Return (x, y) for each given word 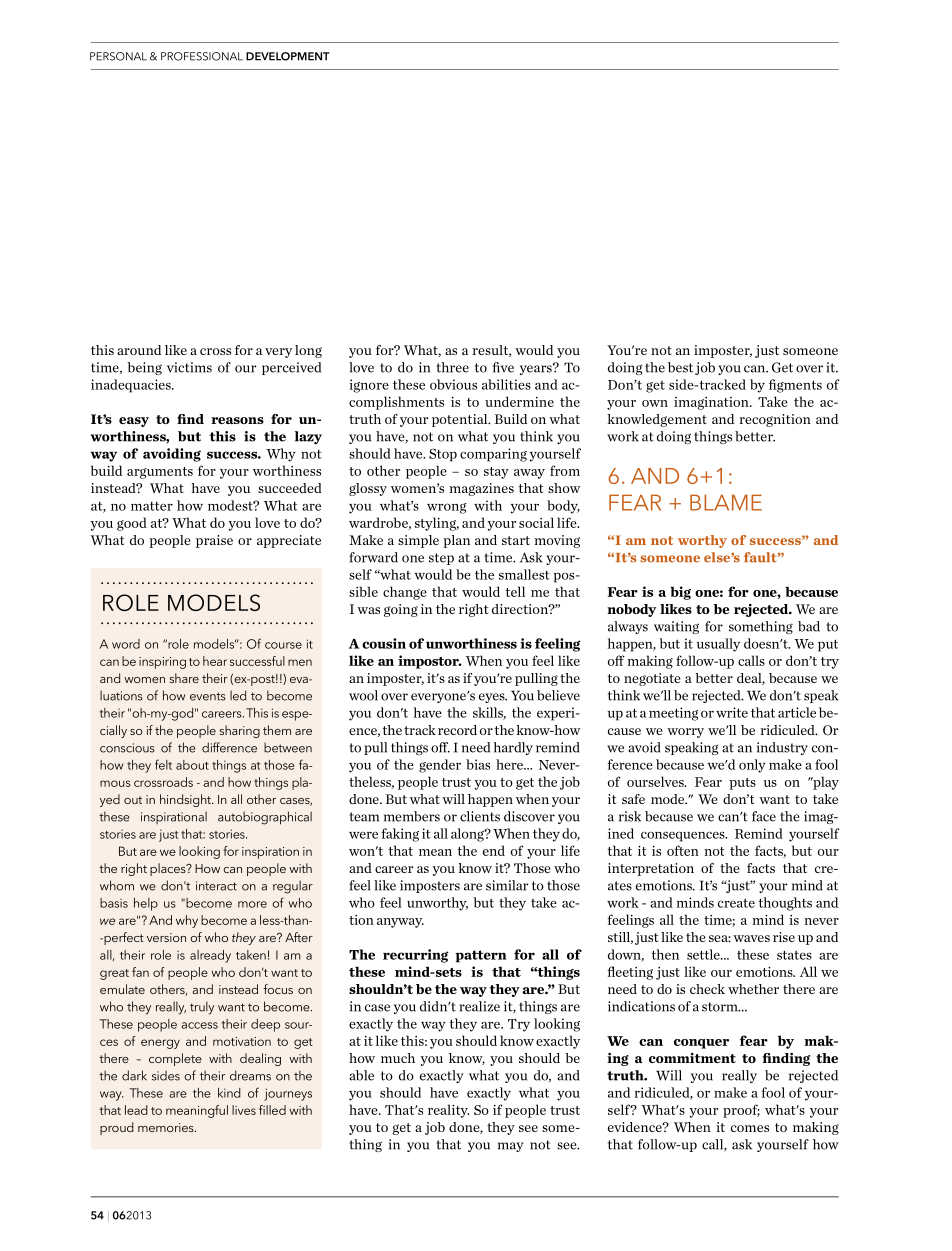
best (680, 367)
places (169, 869)
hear (215, 661)
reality (448, 1111)
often (683, 850)
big (680, 593)
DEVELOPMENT (288, 56)
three (452, 367)
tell (515, 591)
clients (480, 816)
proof (741, 1111)
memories (167, 1127)
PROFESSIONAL (202, 56)
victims (189, 367)
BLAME (726, 502)
